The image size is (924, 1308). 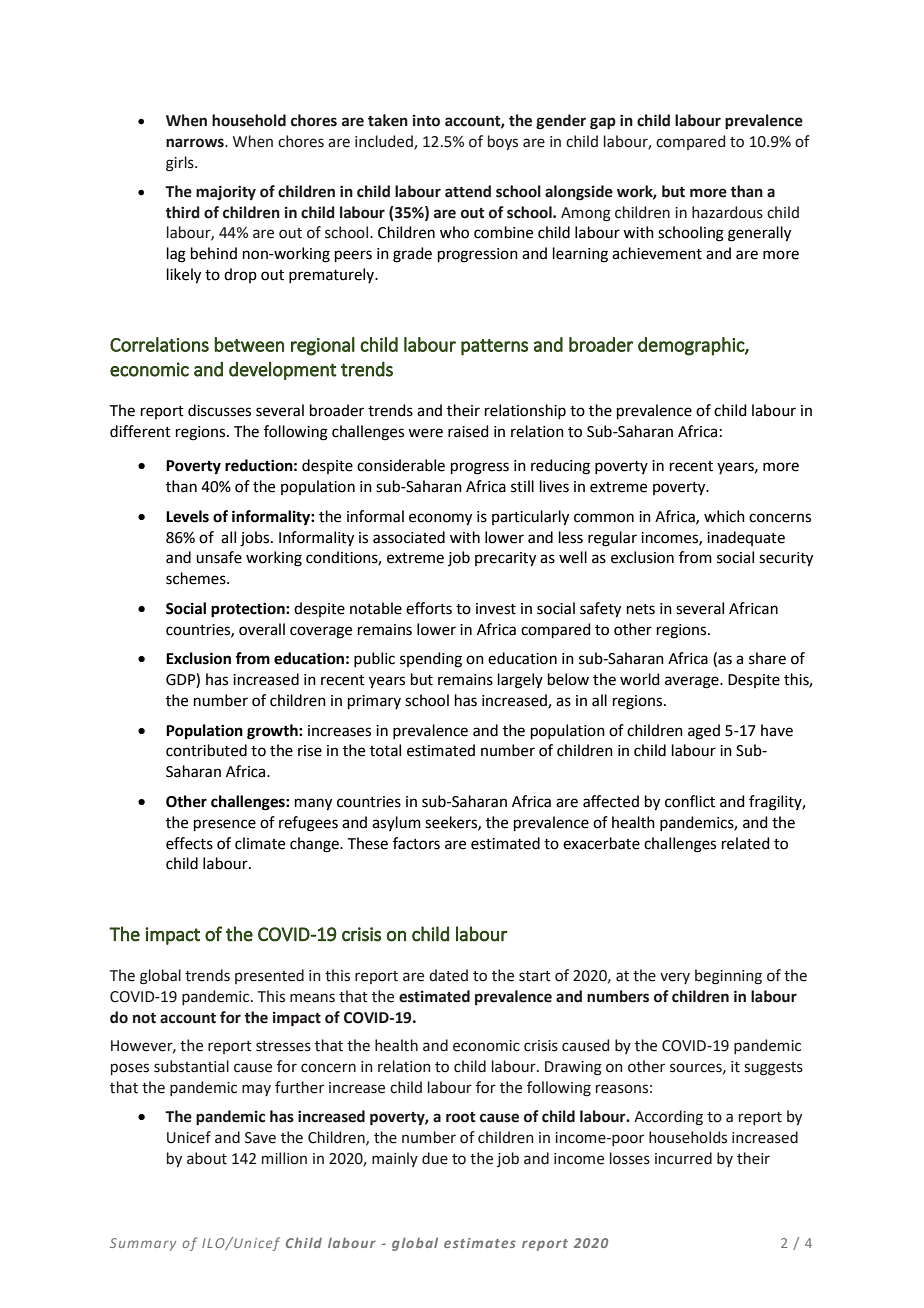 What do you see at coordinates (196, 143) in the image?
I see `narrows` at bounding box center [196, 143].
